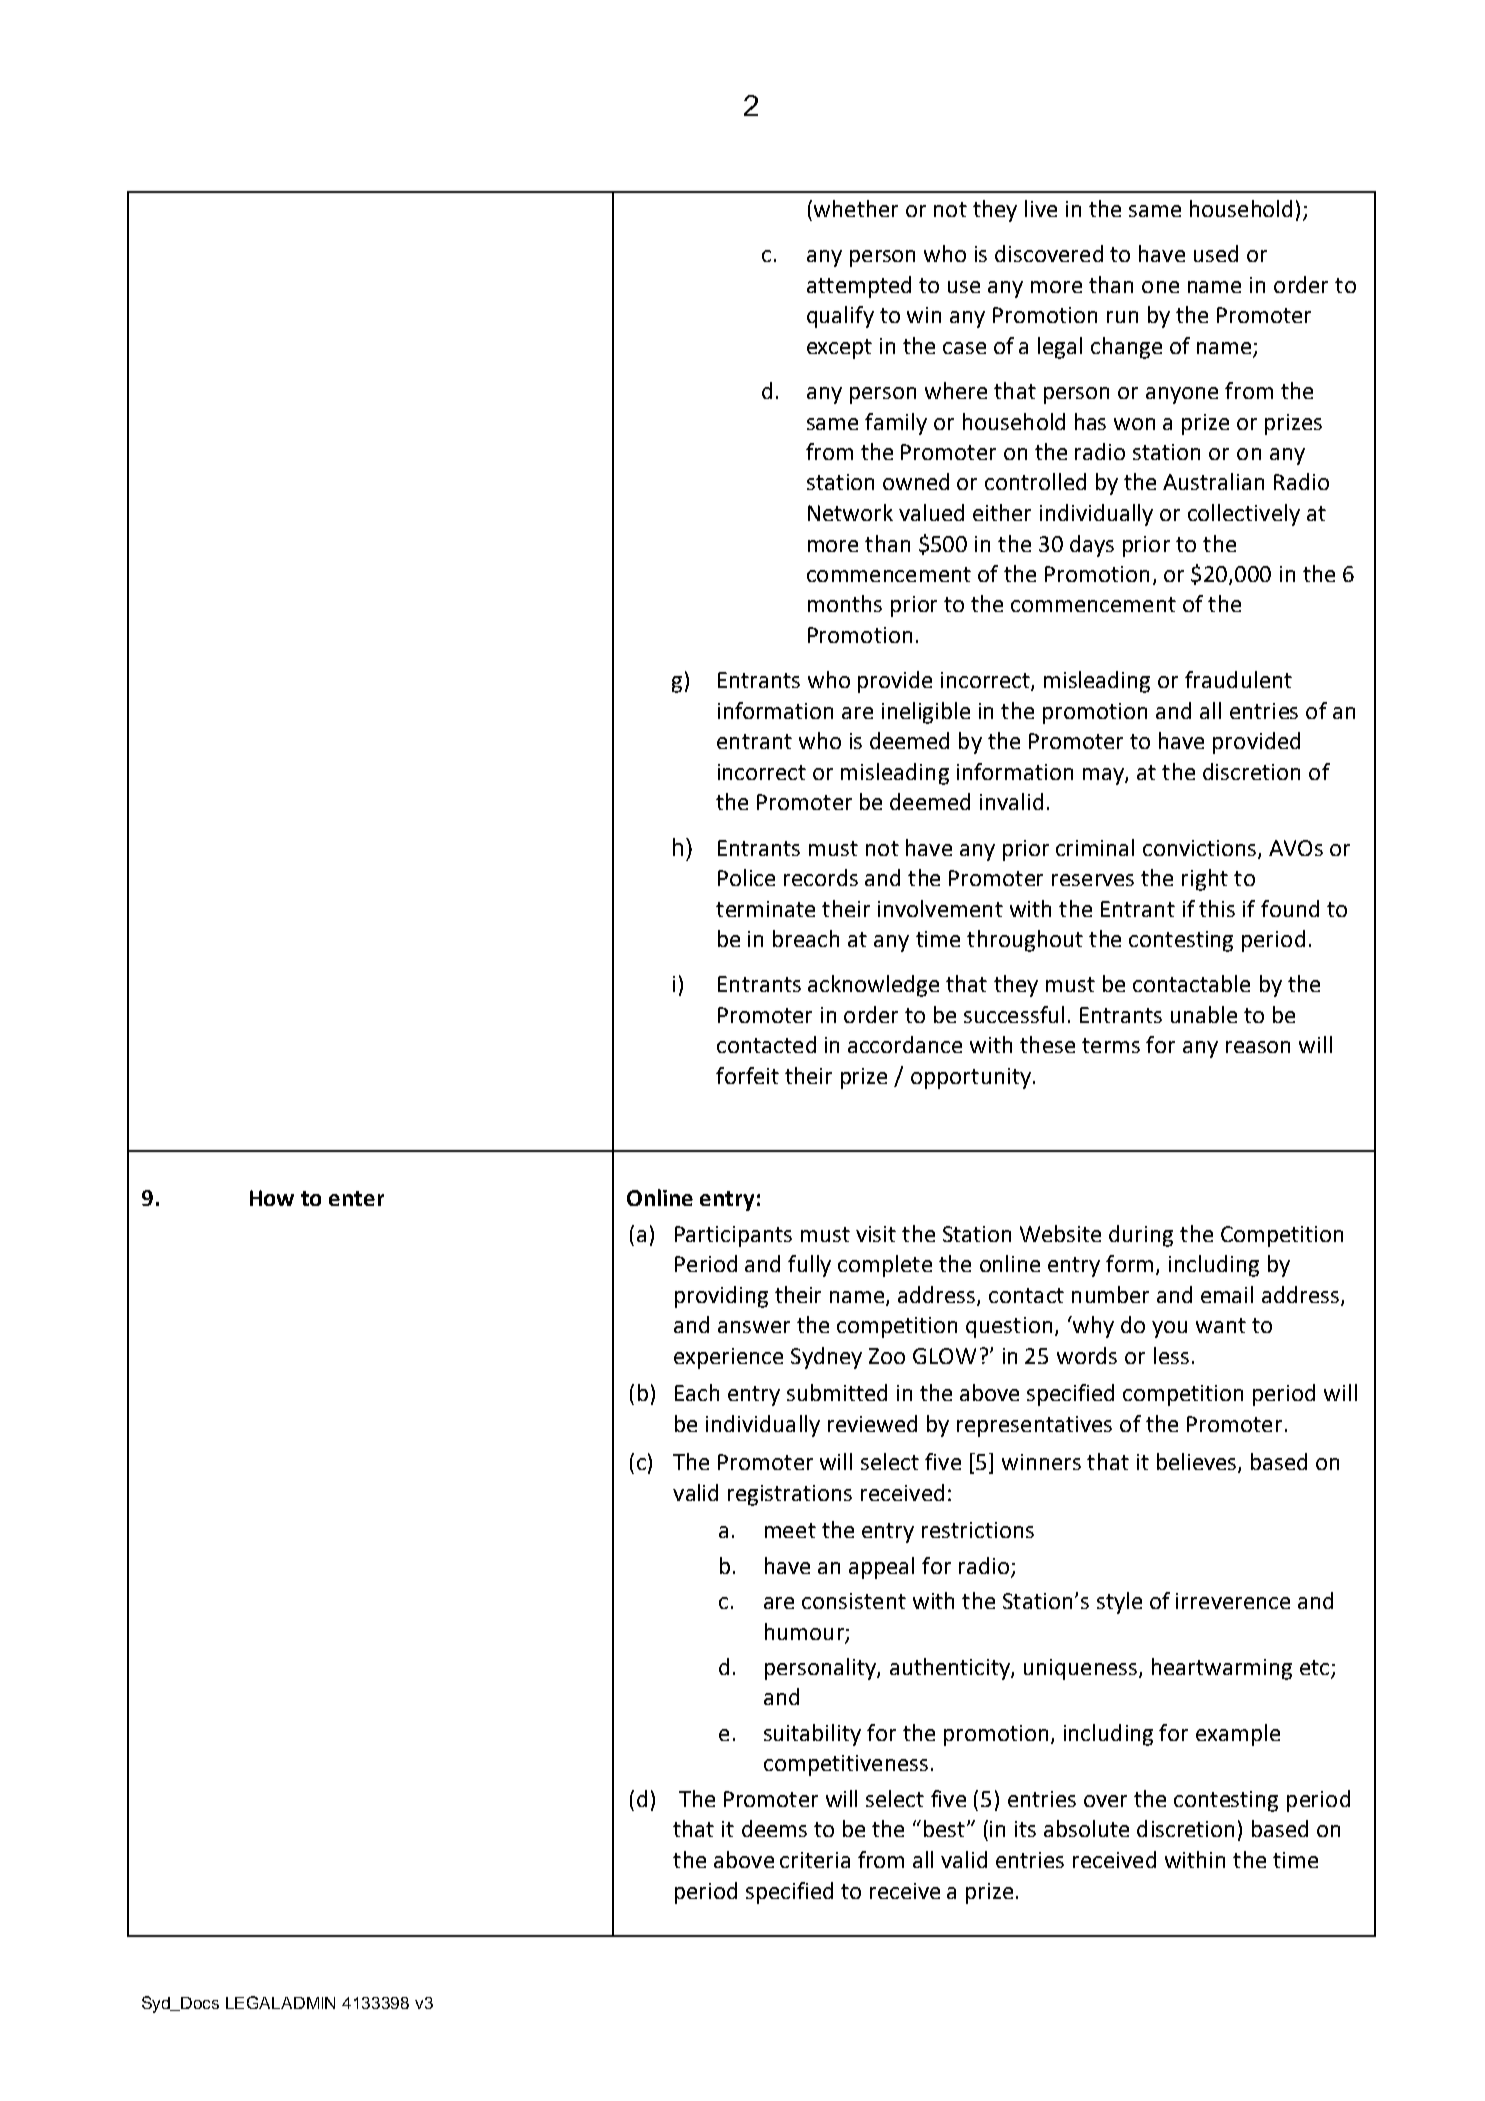 This image has width=1485, height=2101. Describe the element at coordinates (840, 317) in the image. I see `qualify` at that location.
